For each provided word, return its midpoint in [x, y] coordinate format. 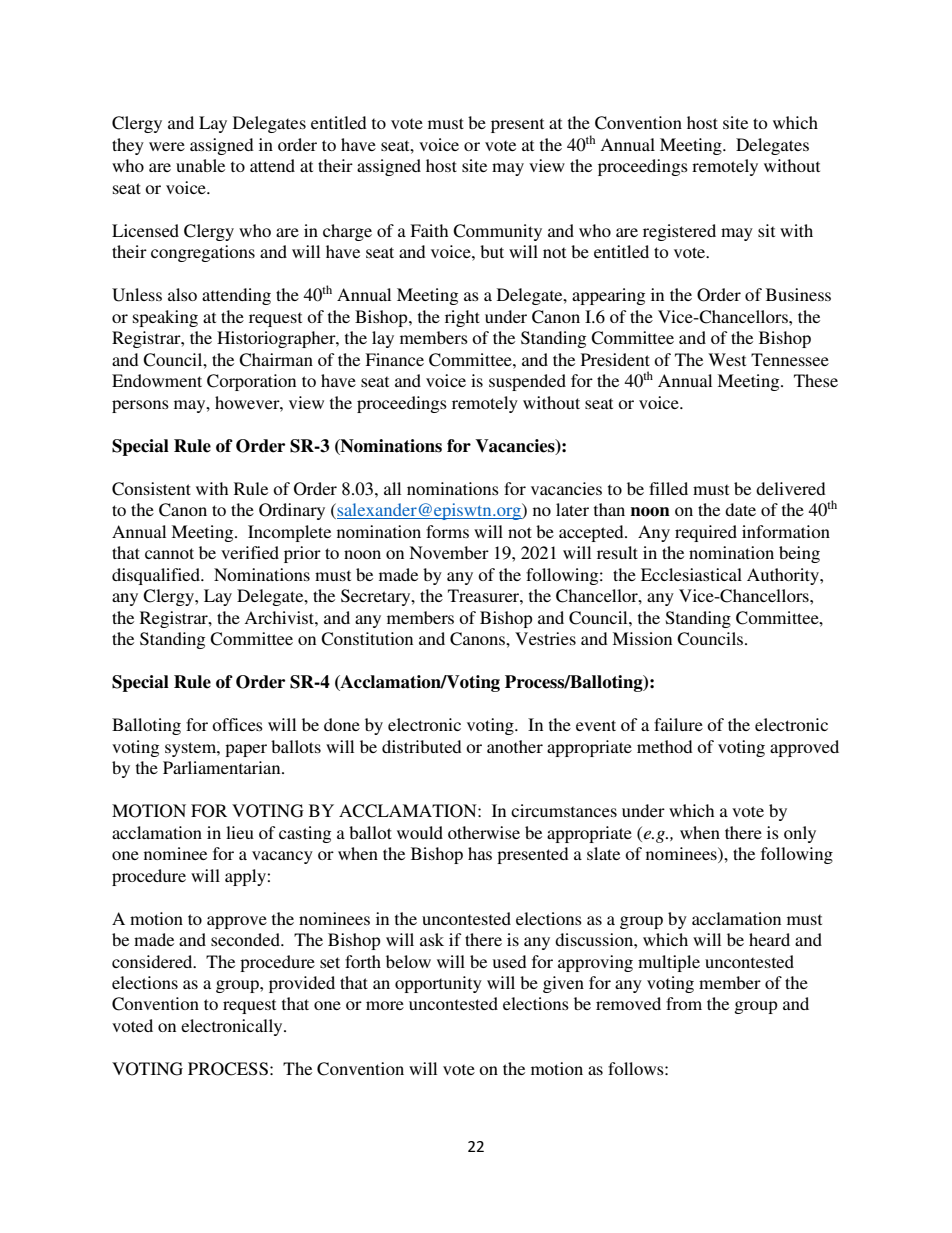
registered [679, 232]
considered [153, 961]
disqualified [157, 576]
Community [497, 232]
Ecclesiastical [691, 574]
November [449, 552]
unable [200, 165]
